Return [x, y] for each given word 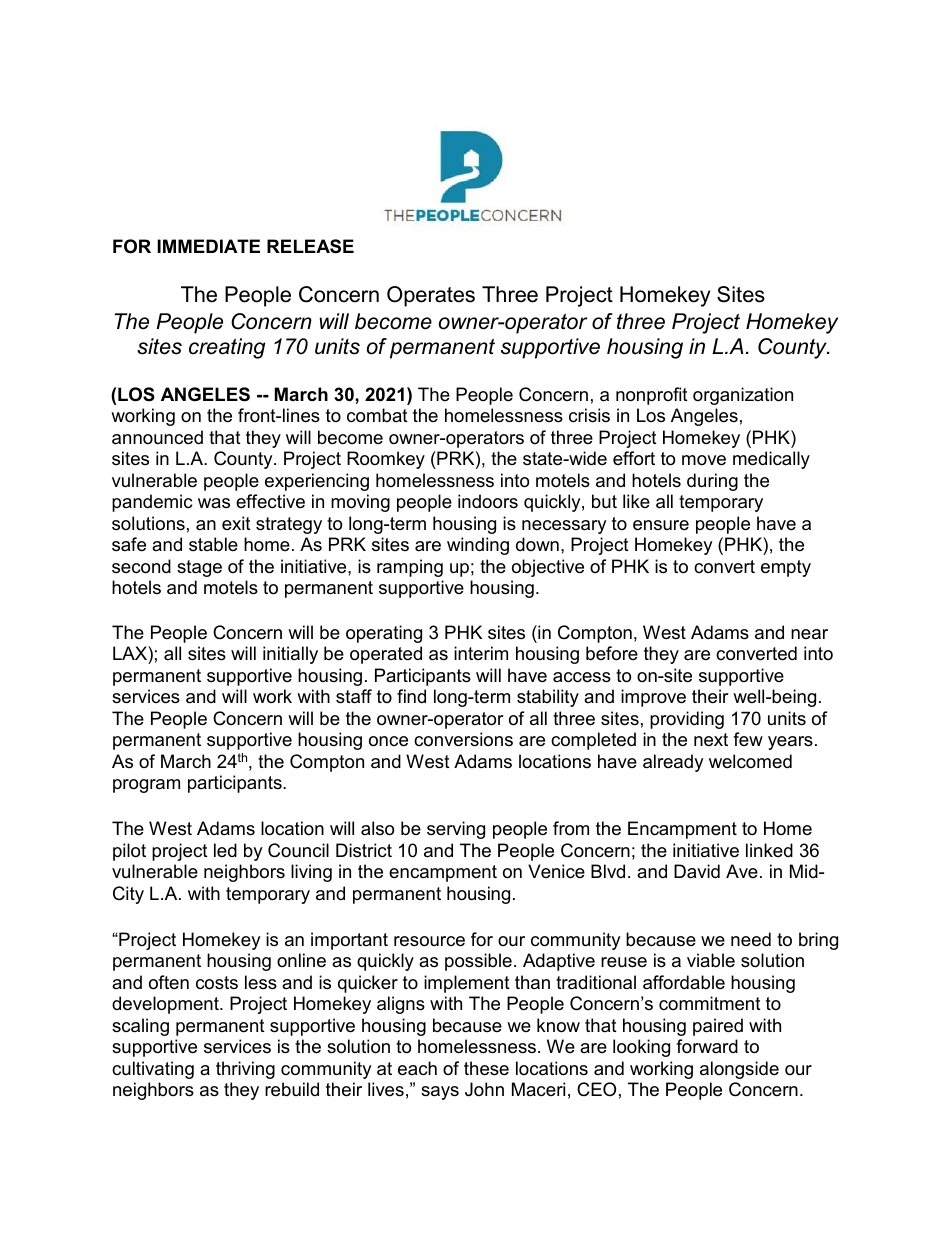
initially [290, 655]
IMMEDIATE [208, 246]
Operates [431, 296]
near [809, 634]
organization [743, 396]
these [486, 1068]
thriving [245, 1070]
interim [481, 653]
